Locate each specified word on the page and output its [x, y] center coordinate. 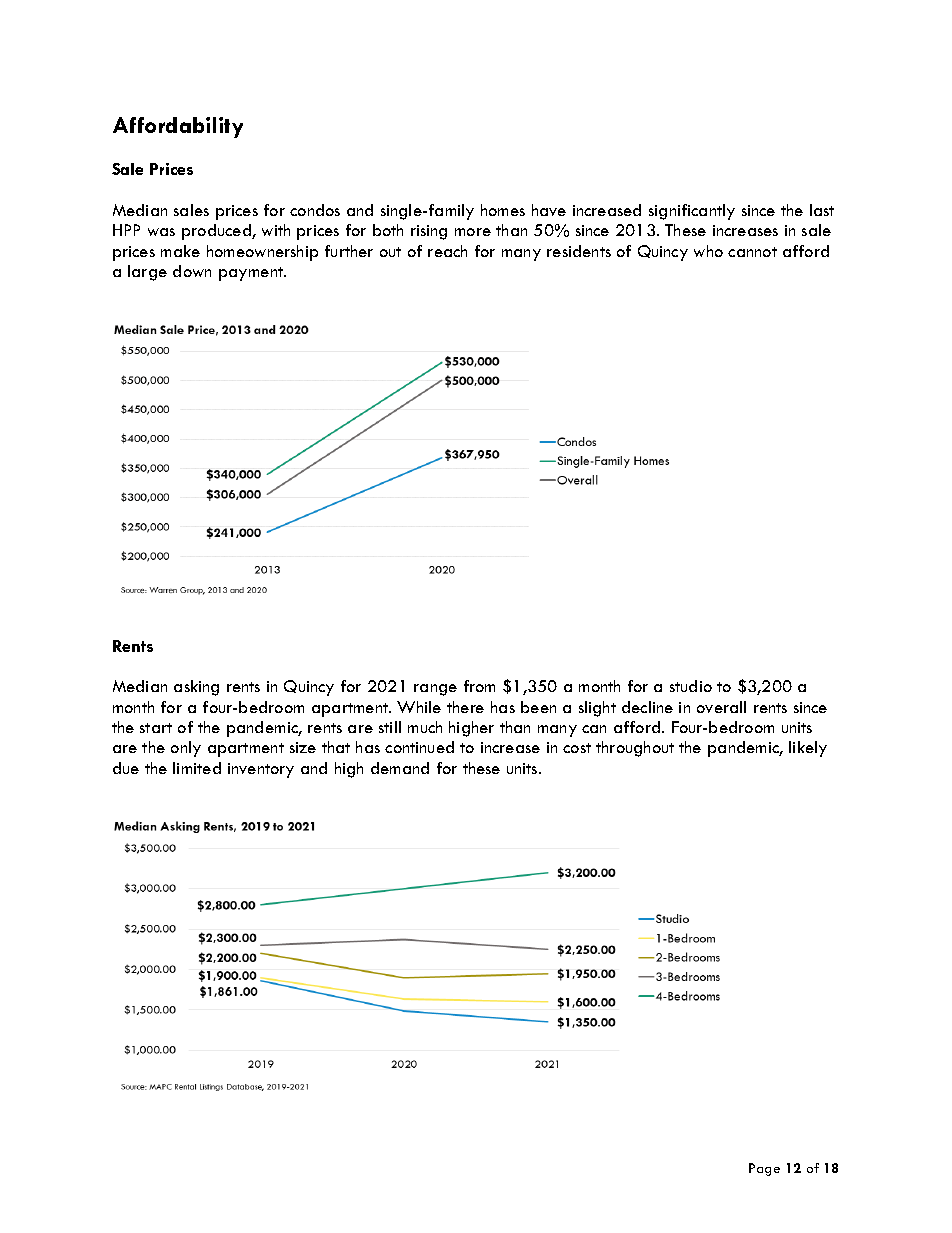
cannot [752, 252]
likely [808, 749]
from [479, 686]
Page [764, 1169]
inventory [261, 770]
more [473, 232]
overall [721, 707]
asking [196, 688]
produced [217, 232]
